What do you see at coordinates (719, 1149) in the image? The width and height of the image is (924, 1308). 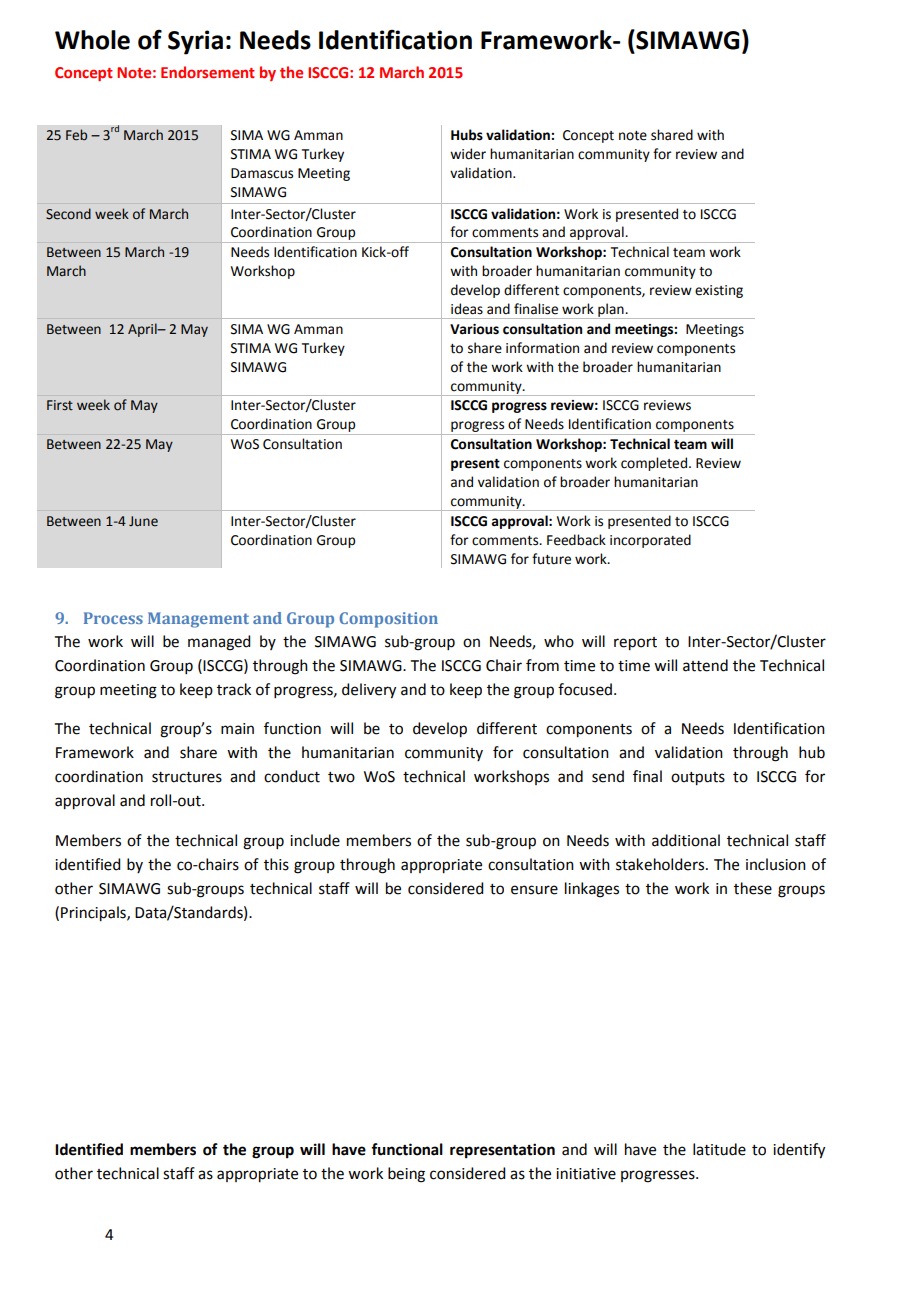 I see `latitude` at bounding box center [719, 1149].
